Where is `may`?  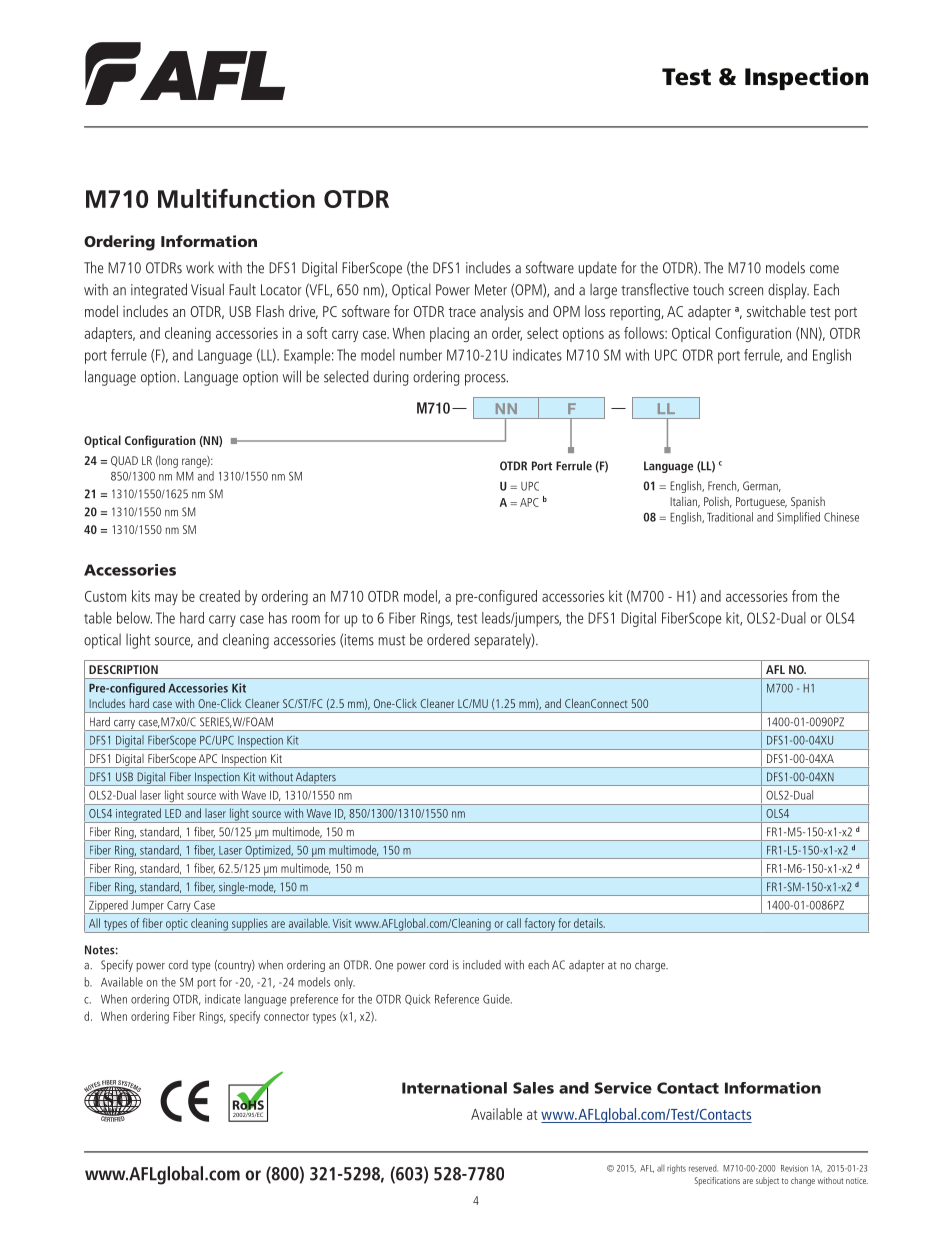 may is located at coordinates (166, 599).
